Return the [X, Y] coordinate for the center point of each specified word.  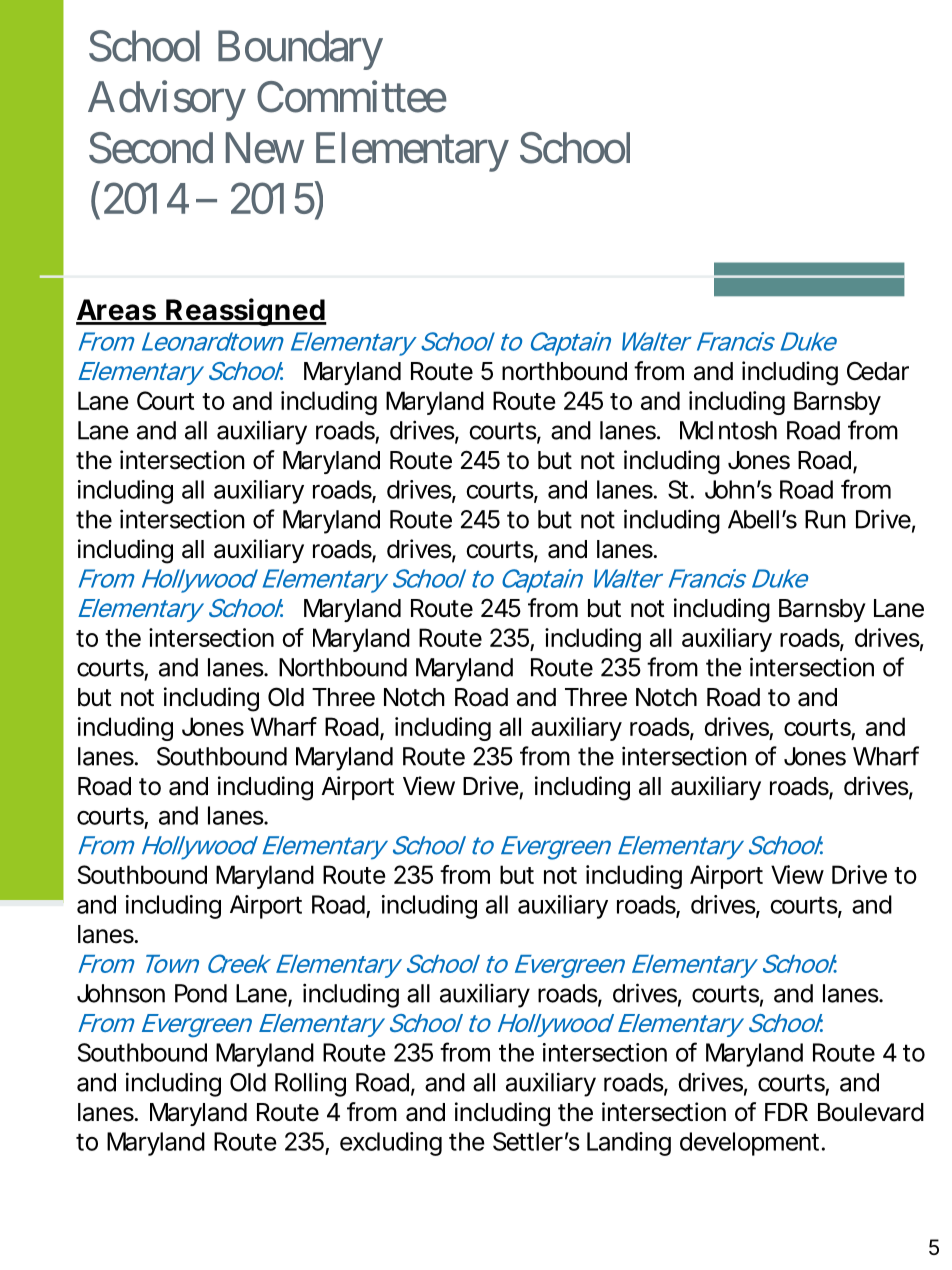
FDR [786, 1112]
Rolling [310, 1084]
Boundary [300, 50]
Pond [201, 993]
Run [825, 519]
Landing [629, 1144]
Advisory [167, 101]
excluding [391, 1144]
